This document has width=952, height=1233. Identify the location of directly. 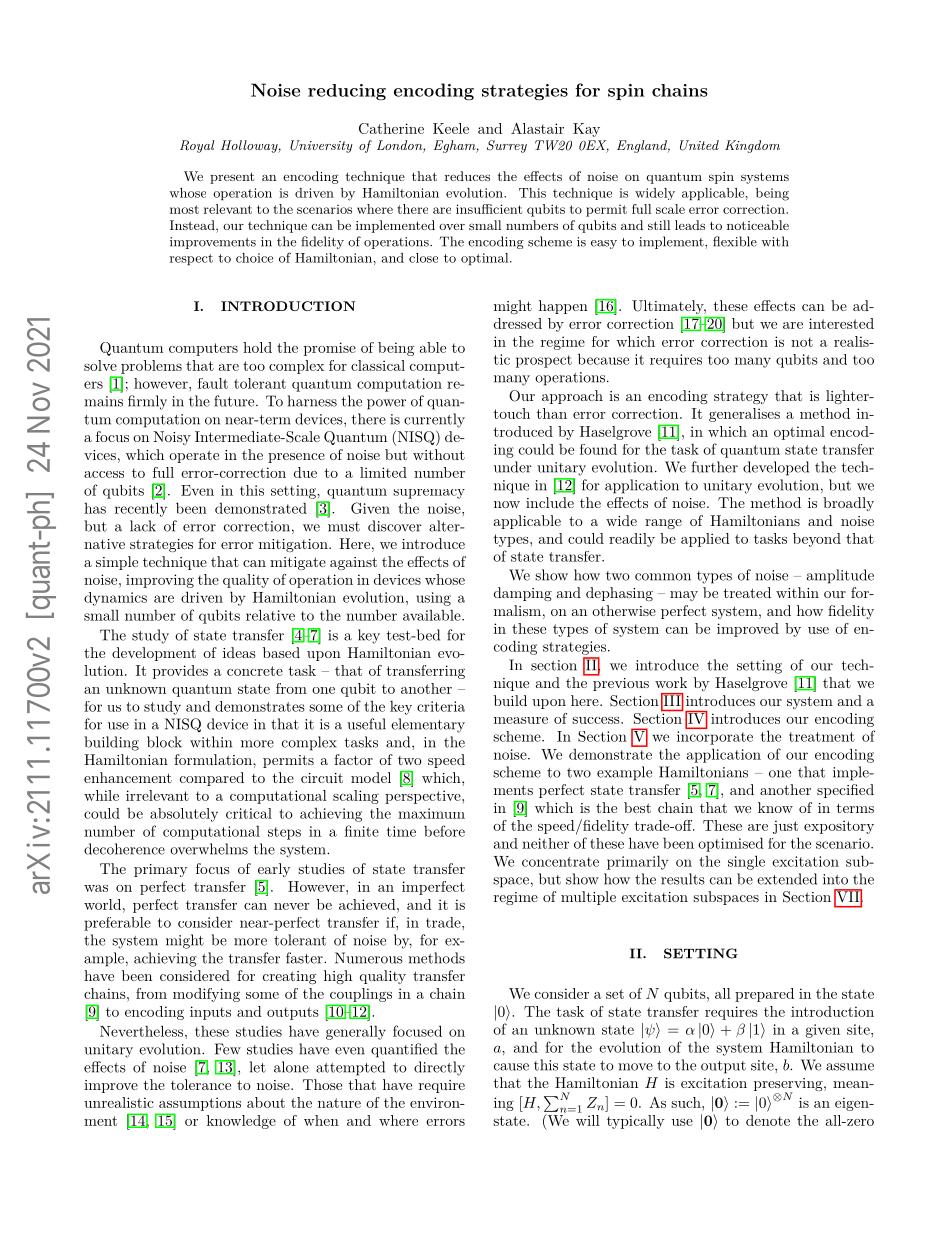
(439, 1068).
